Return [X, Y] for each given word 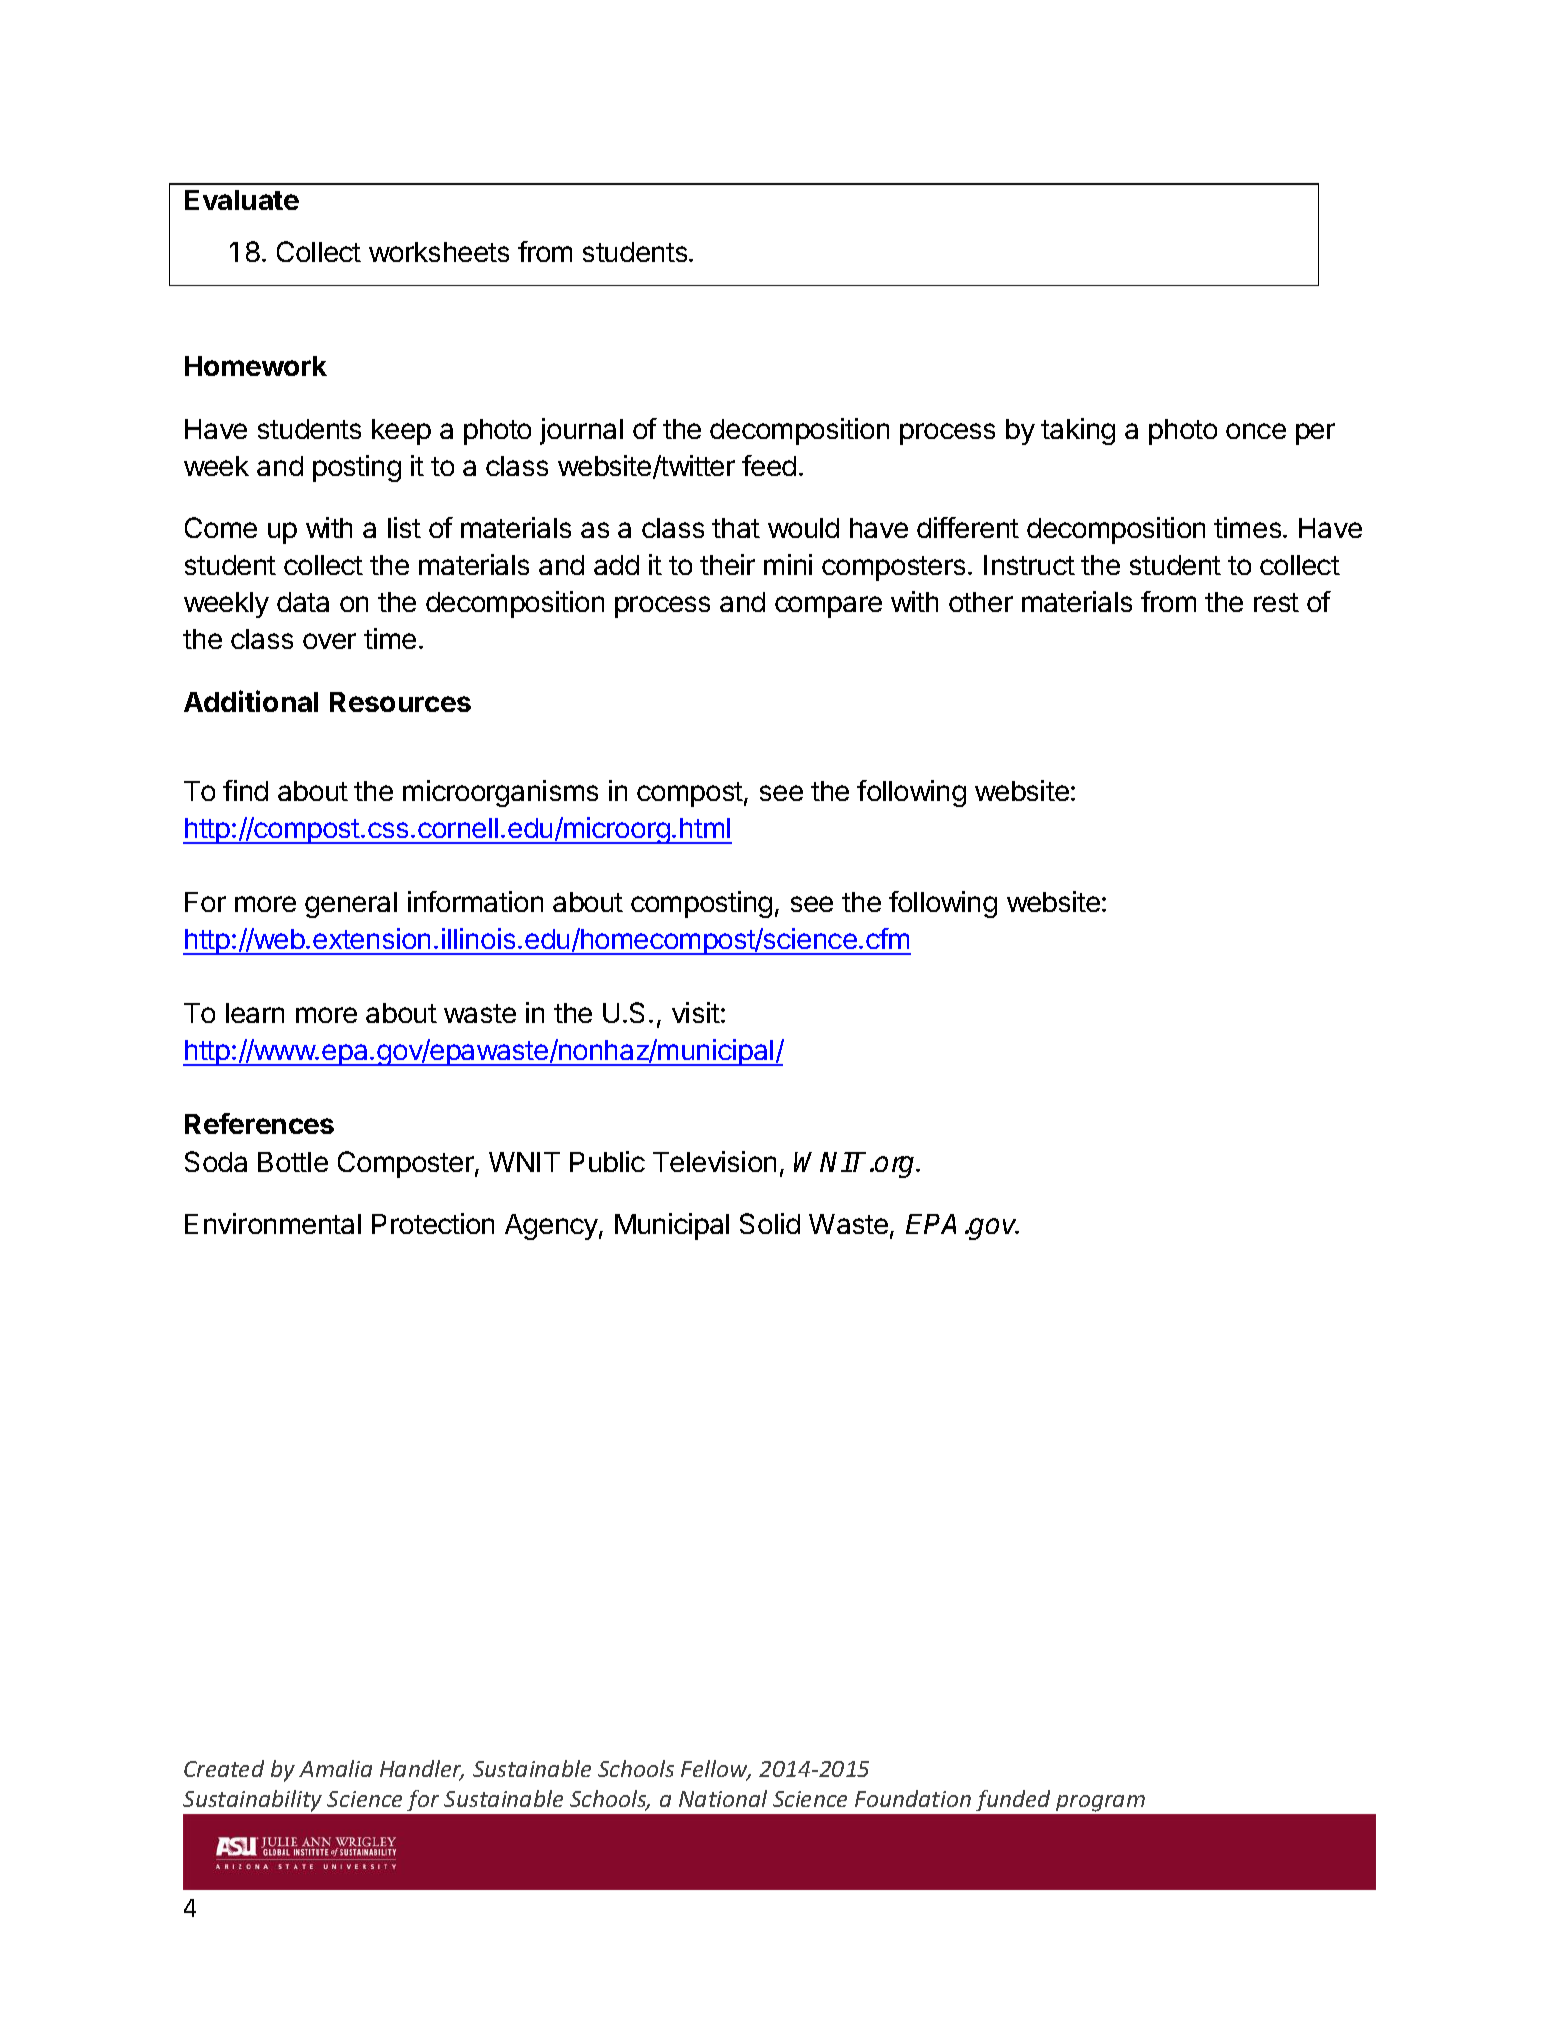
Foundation [913, 1798]
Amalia [335, 1768]
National [723, 1798]
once [1256, 431]
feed [769, 465]
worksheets [439, 252]
